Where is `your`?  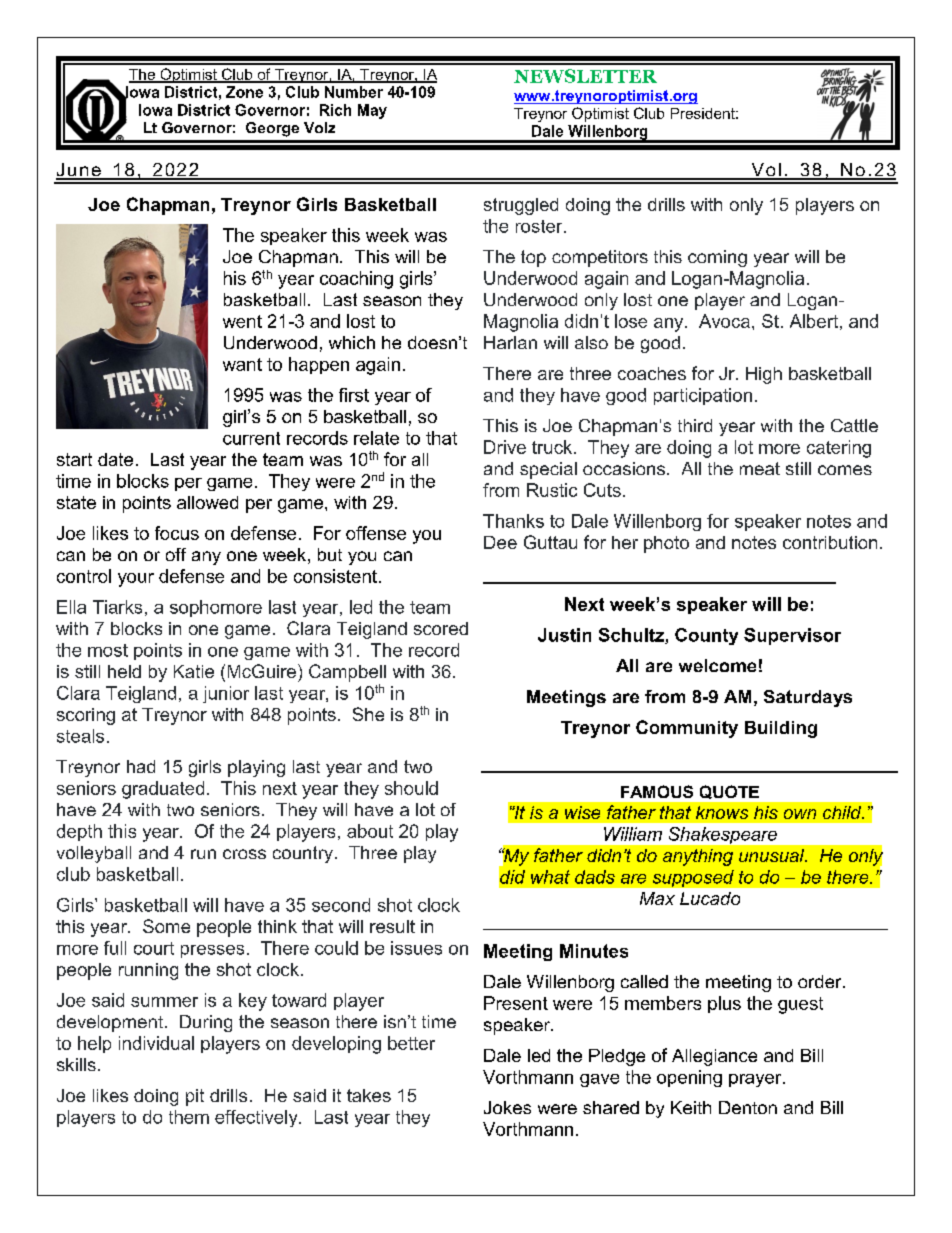
your is located at coordinates (136, 580).
